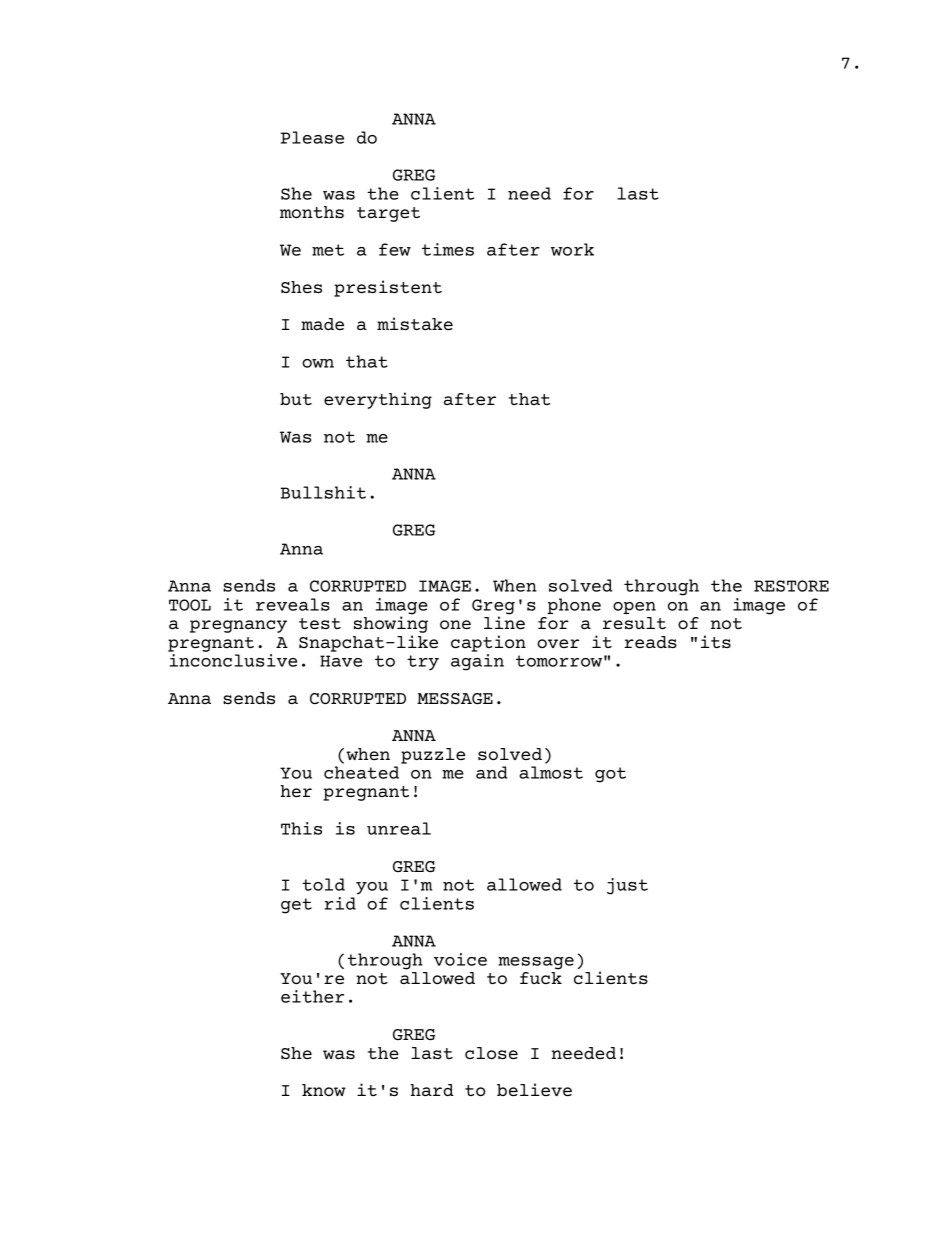  I want to click on pregnancy, so click(238, 626).
